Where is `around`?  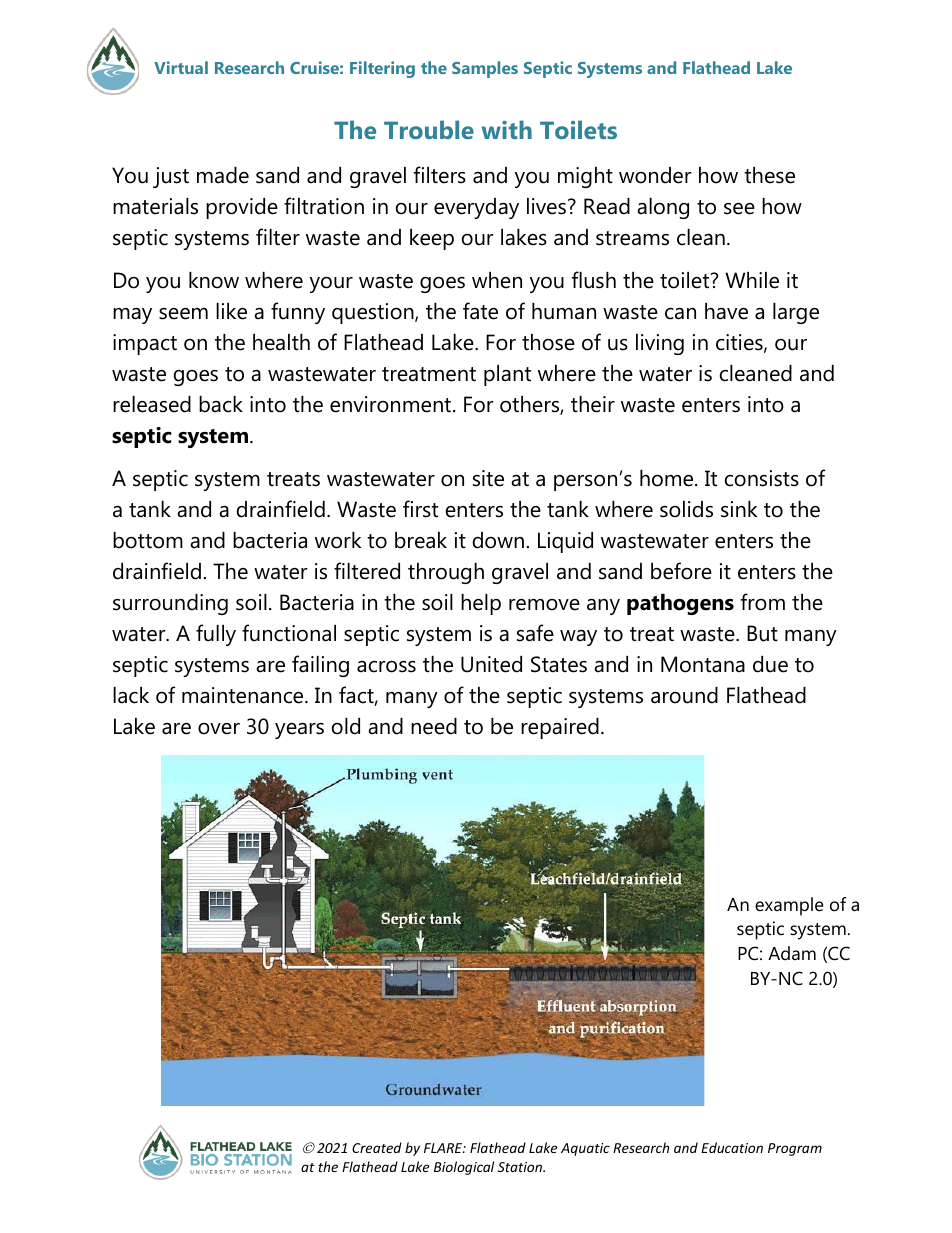
around is located at coordinates (684, 695).
